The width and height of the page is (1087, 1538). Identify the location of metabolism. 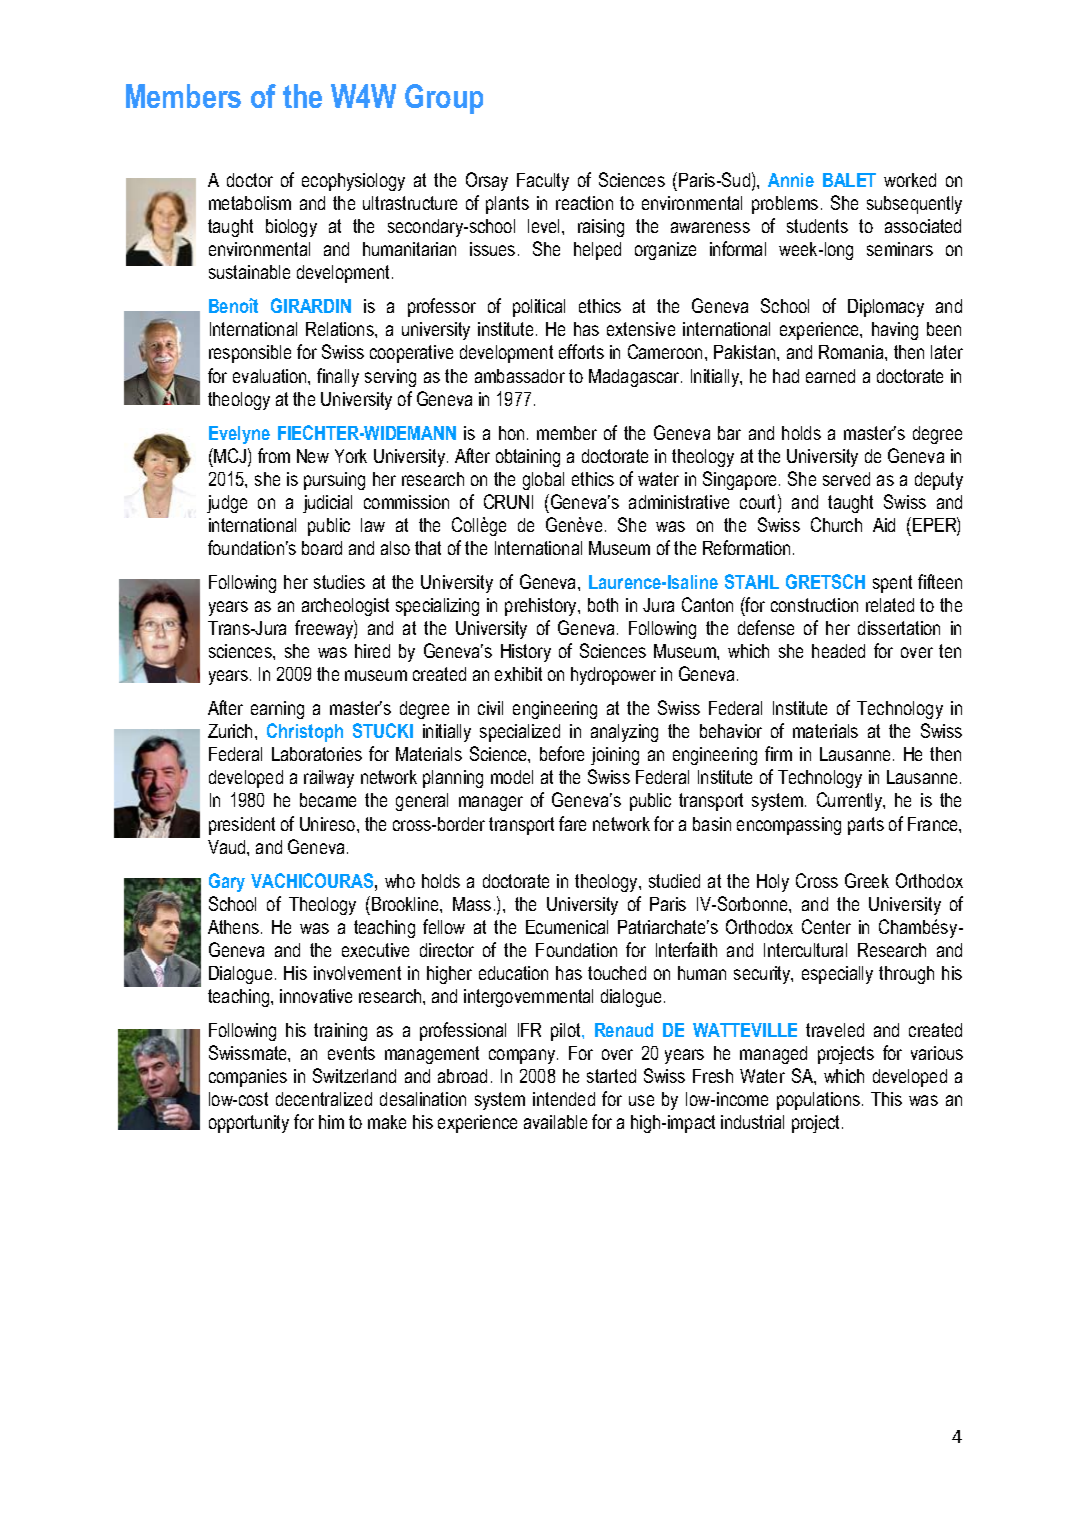
(250, 203).
